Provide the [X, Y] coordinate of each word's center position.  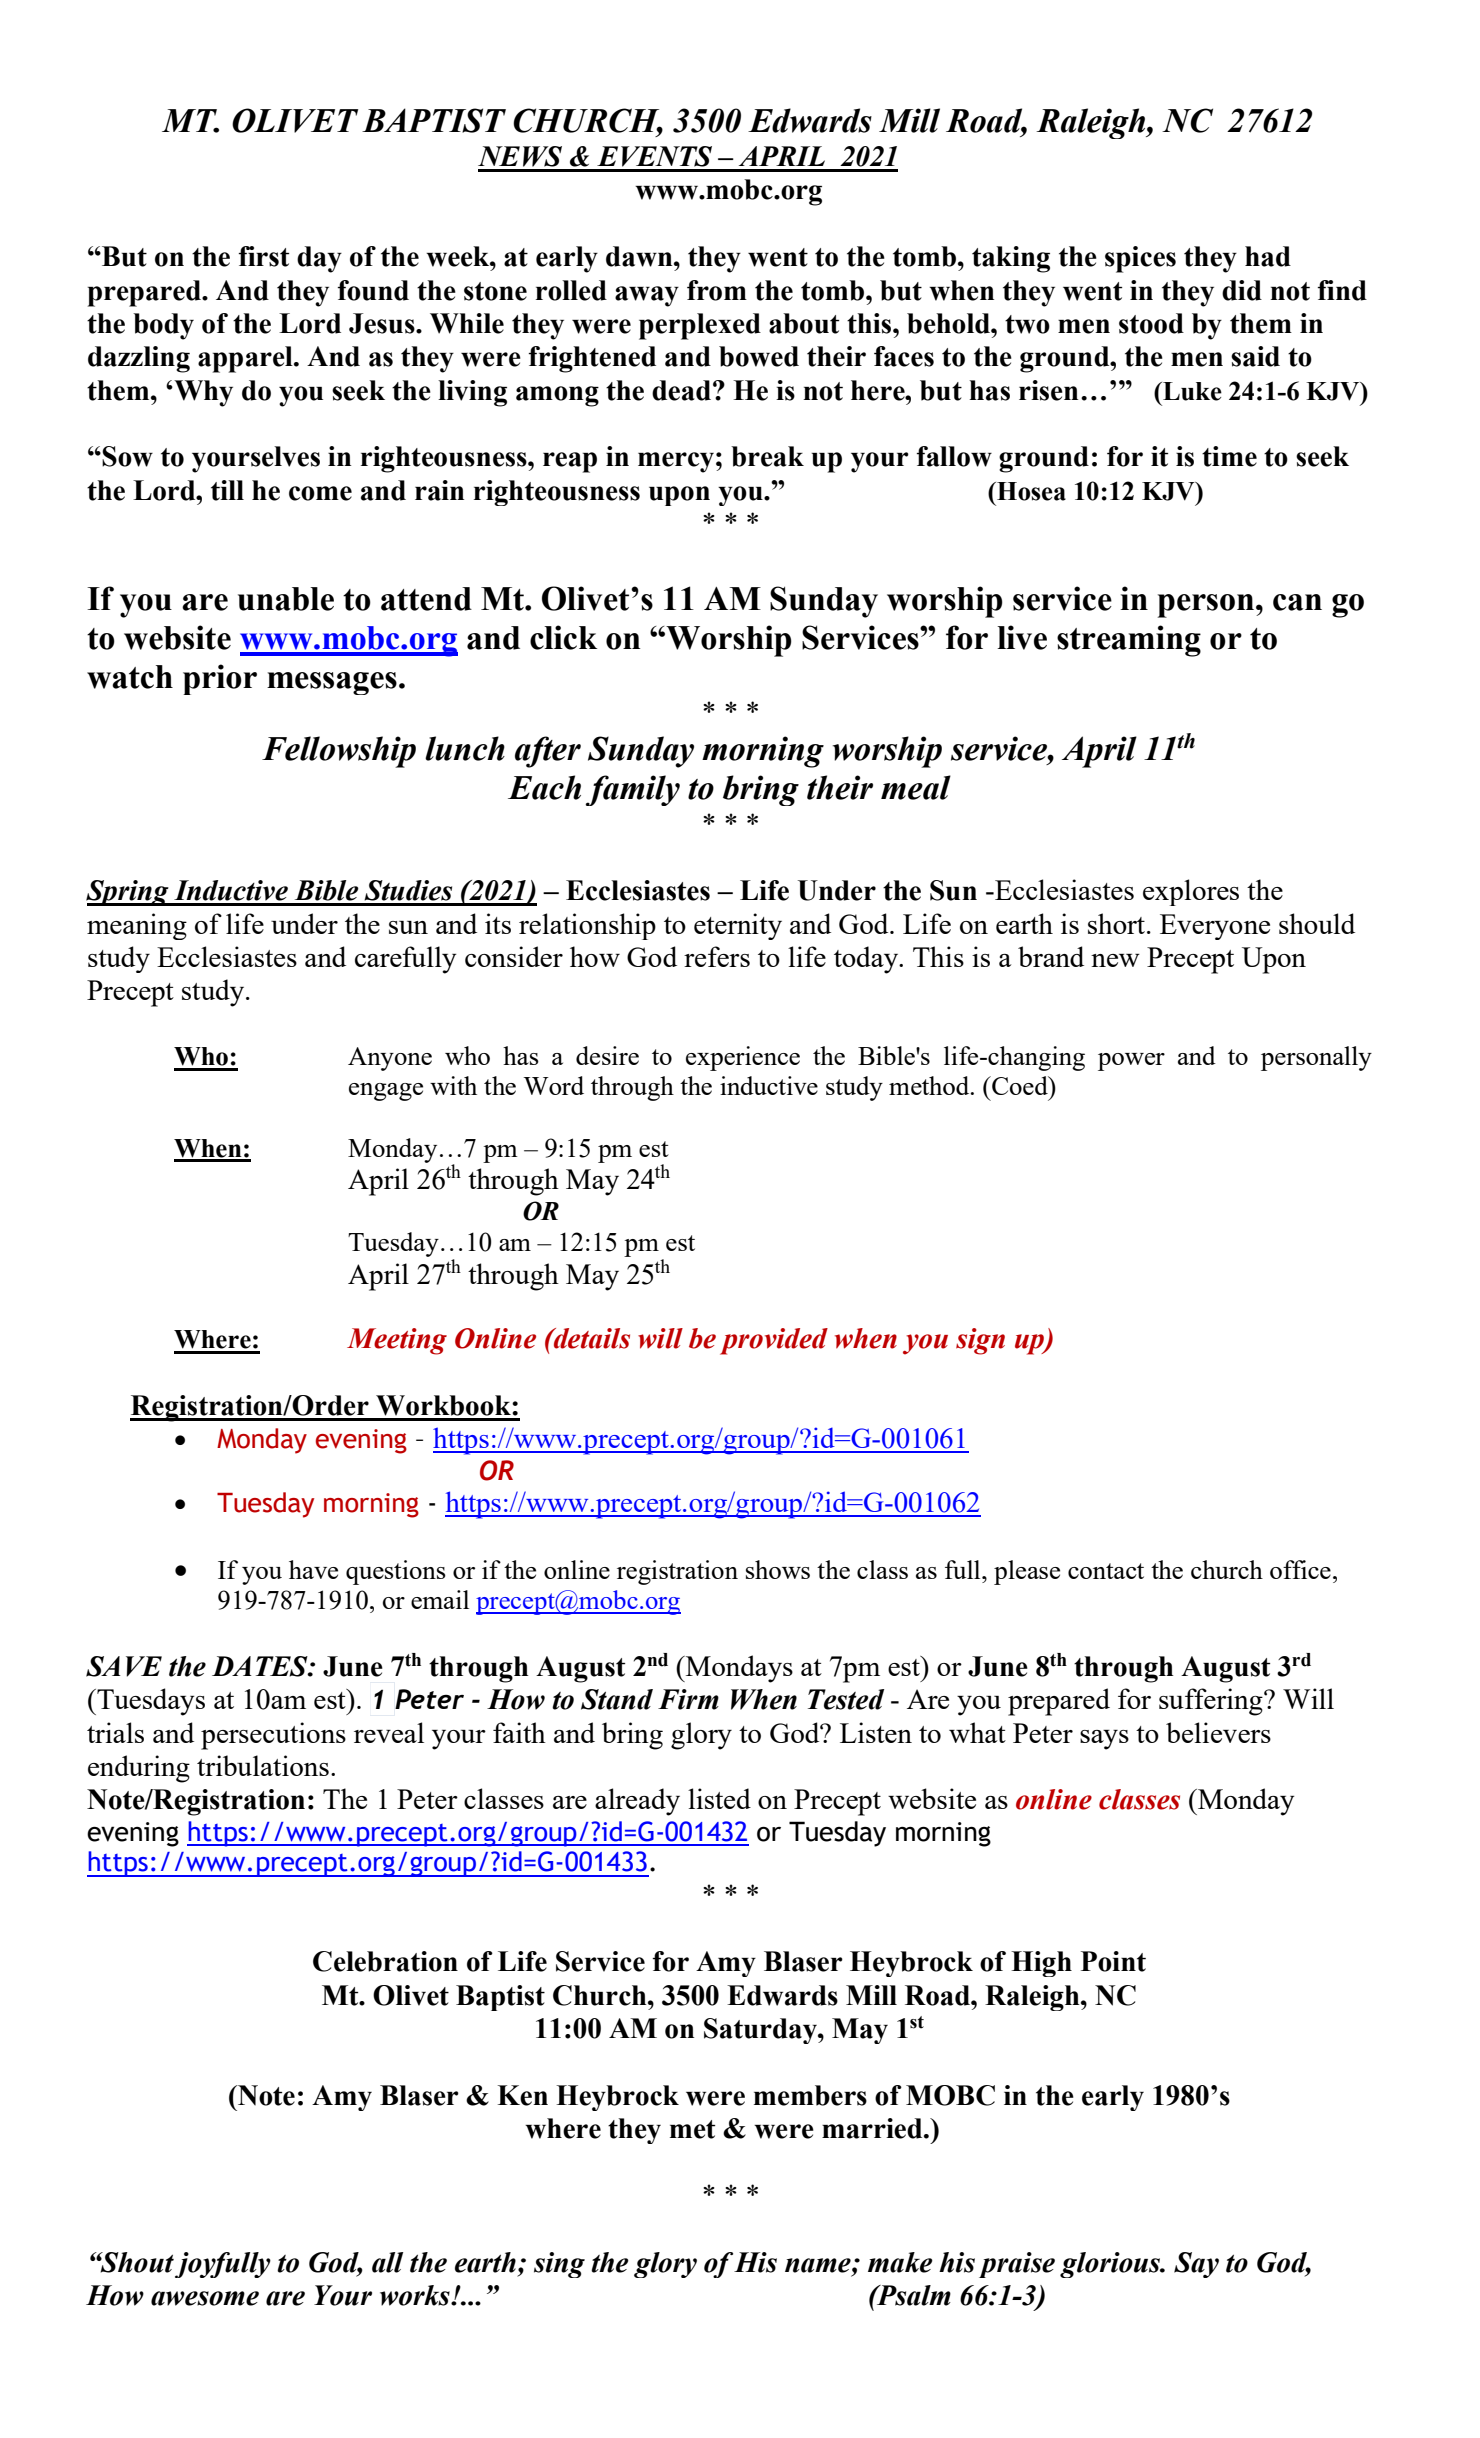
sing [559, 2265]
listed [719, 1798]
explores [1191, 892]
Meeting [397, 1341]
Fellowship [339, 752]
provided [774, 1341]
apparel [246, 359]
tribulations [263, 1765]
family [632, 790]
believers [1218, 1732]
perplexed [700, 326]
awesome [205, 2298]
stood [1151, 323]
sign [980, 1341]
